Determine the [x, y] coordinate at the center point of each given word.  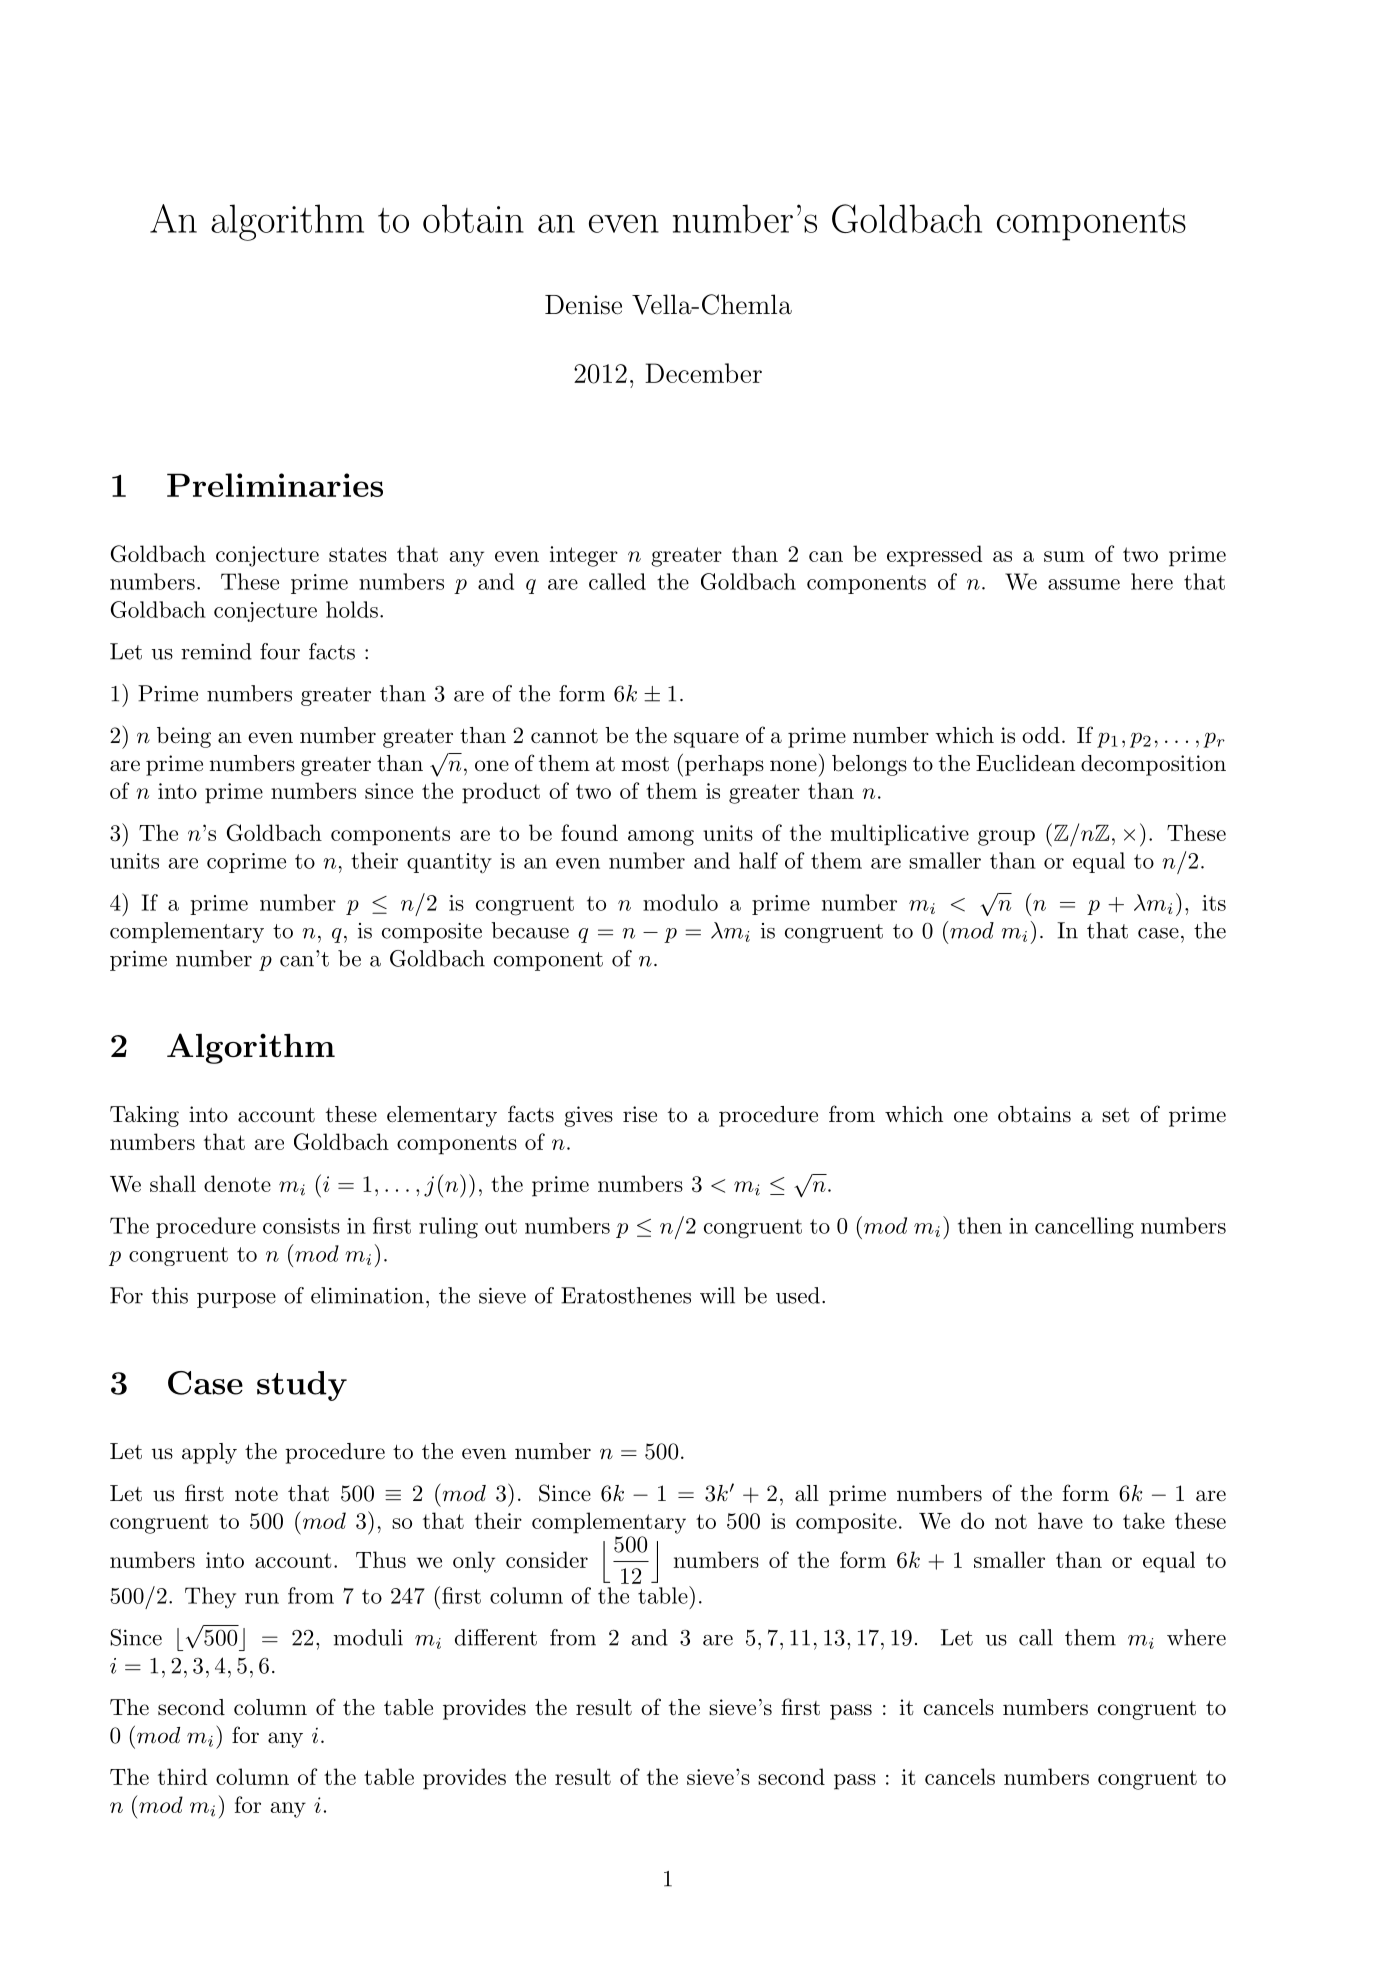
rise [640, 1114]
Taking [144, 1116]
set [1116, 1115]
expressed [935, 556]
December [703, 373]
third [183, 1776]
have [1060, 1520]
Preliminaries [275, 485]
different [496, 1637]
